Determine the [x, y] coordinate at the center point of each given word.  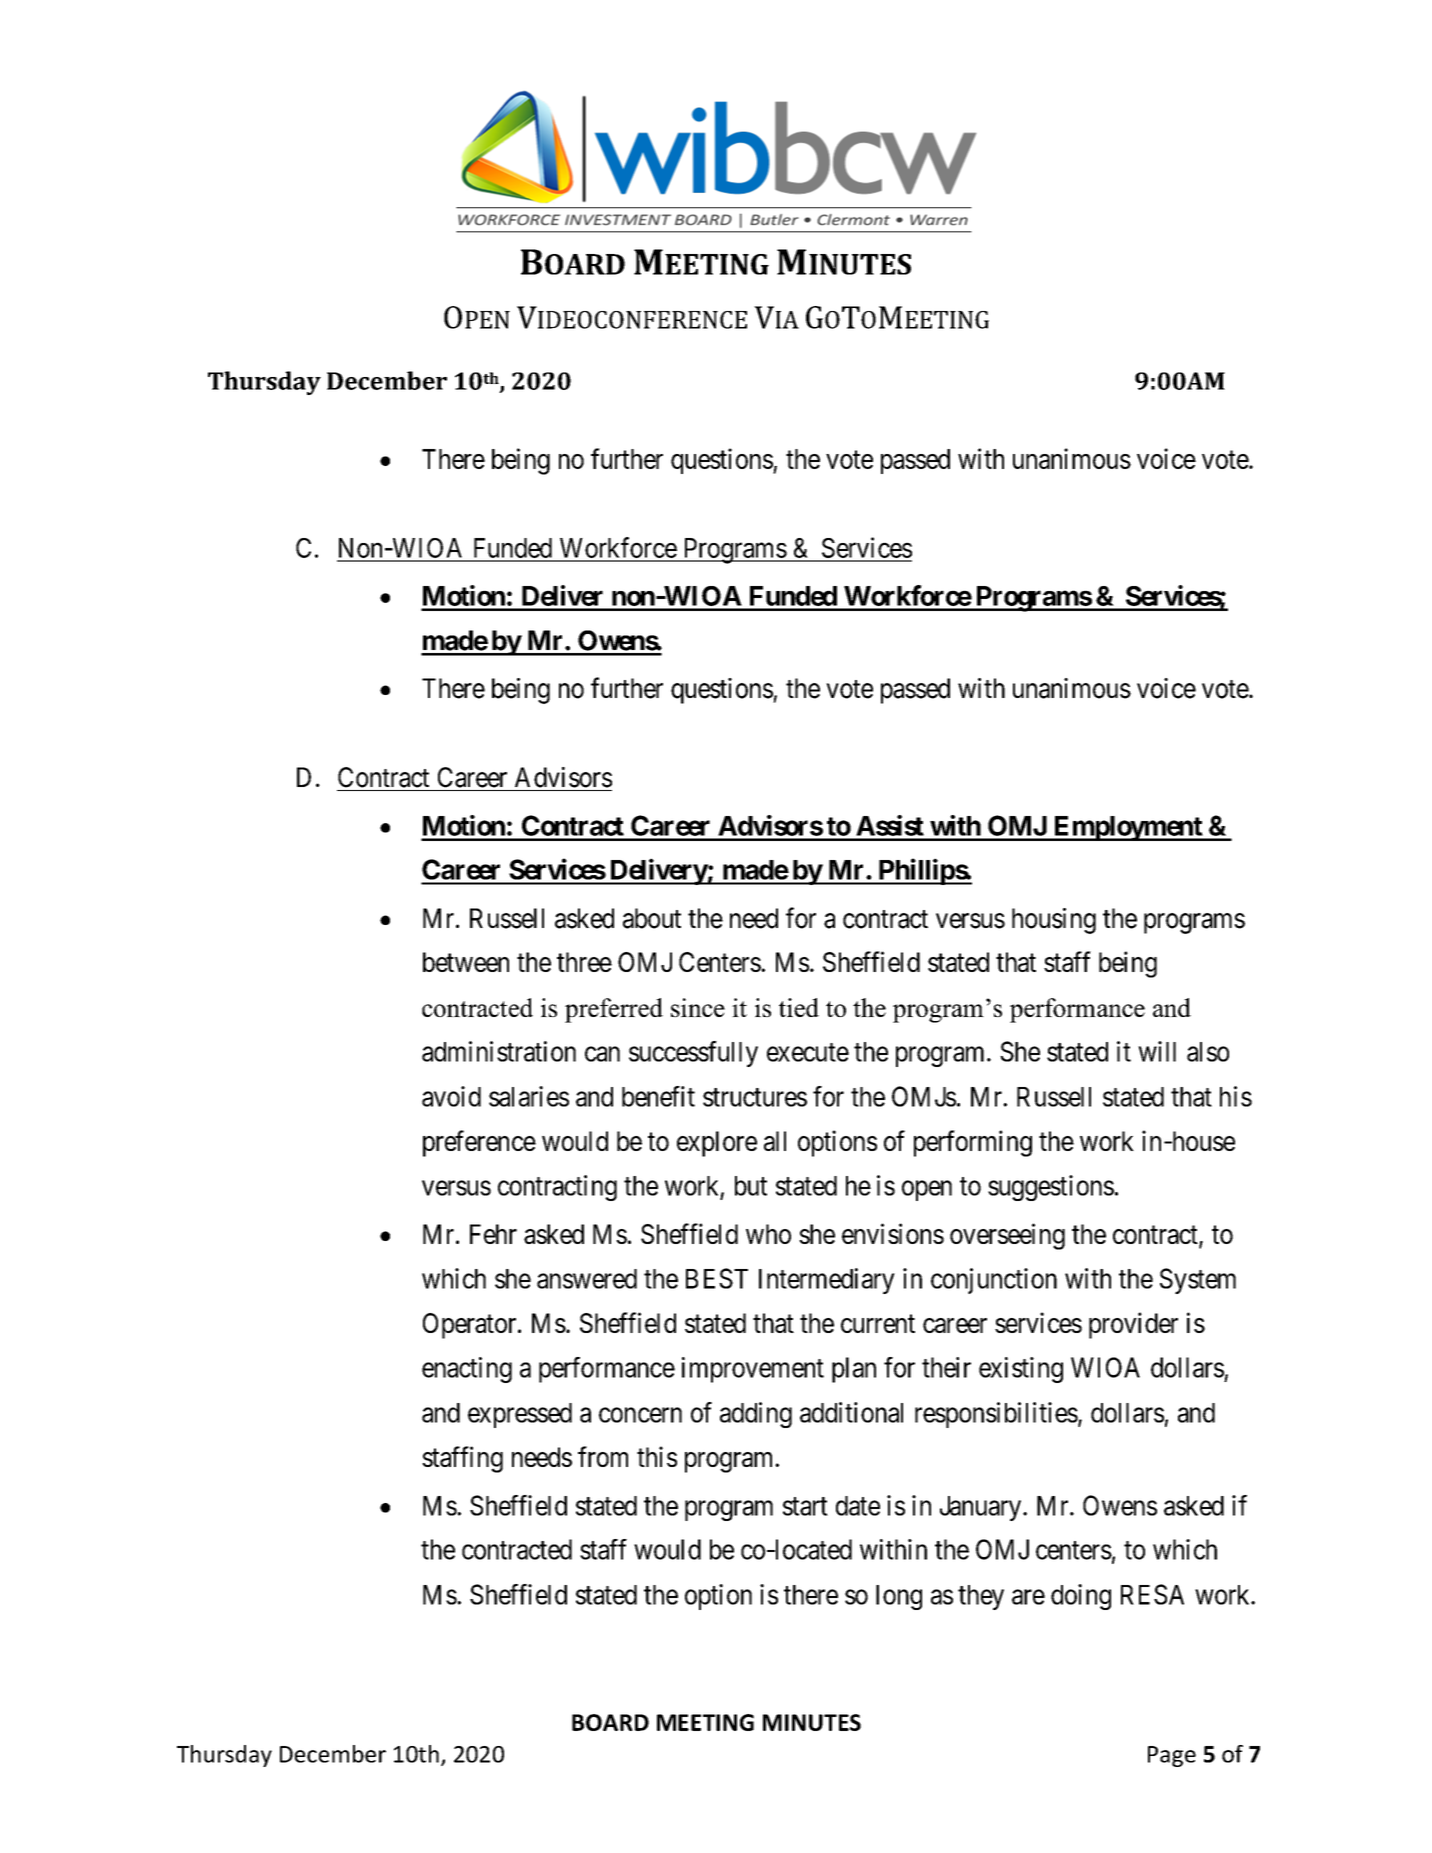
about [652, 918]
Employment [1127, 828]
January [980, 1508]
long [899, 1597]
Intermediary [827, 1281]
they [981, 1597]
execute [808, 1052]
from [603, 1456]
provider [1133, 1325]
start [805, 1506]
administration [499, 1051]
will [1157, 1051]
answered [587, 1279]
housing [1054, 921]
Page [1172, 1756]
